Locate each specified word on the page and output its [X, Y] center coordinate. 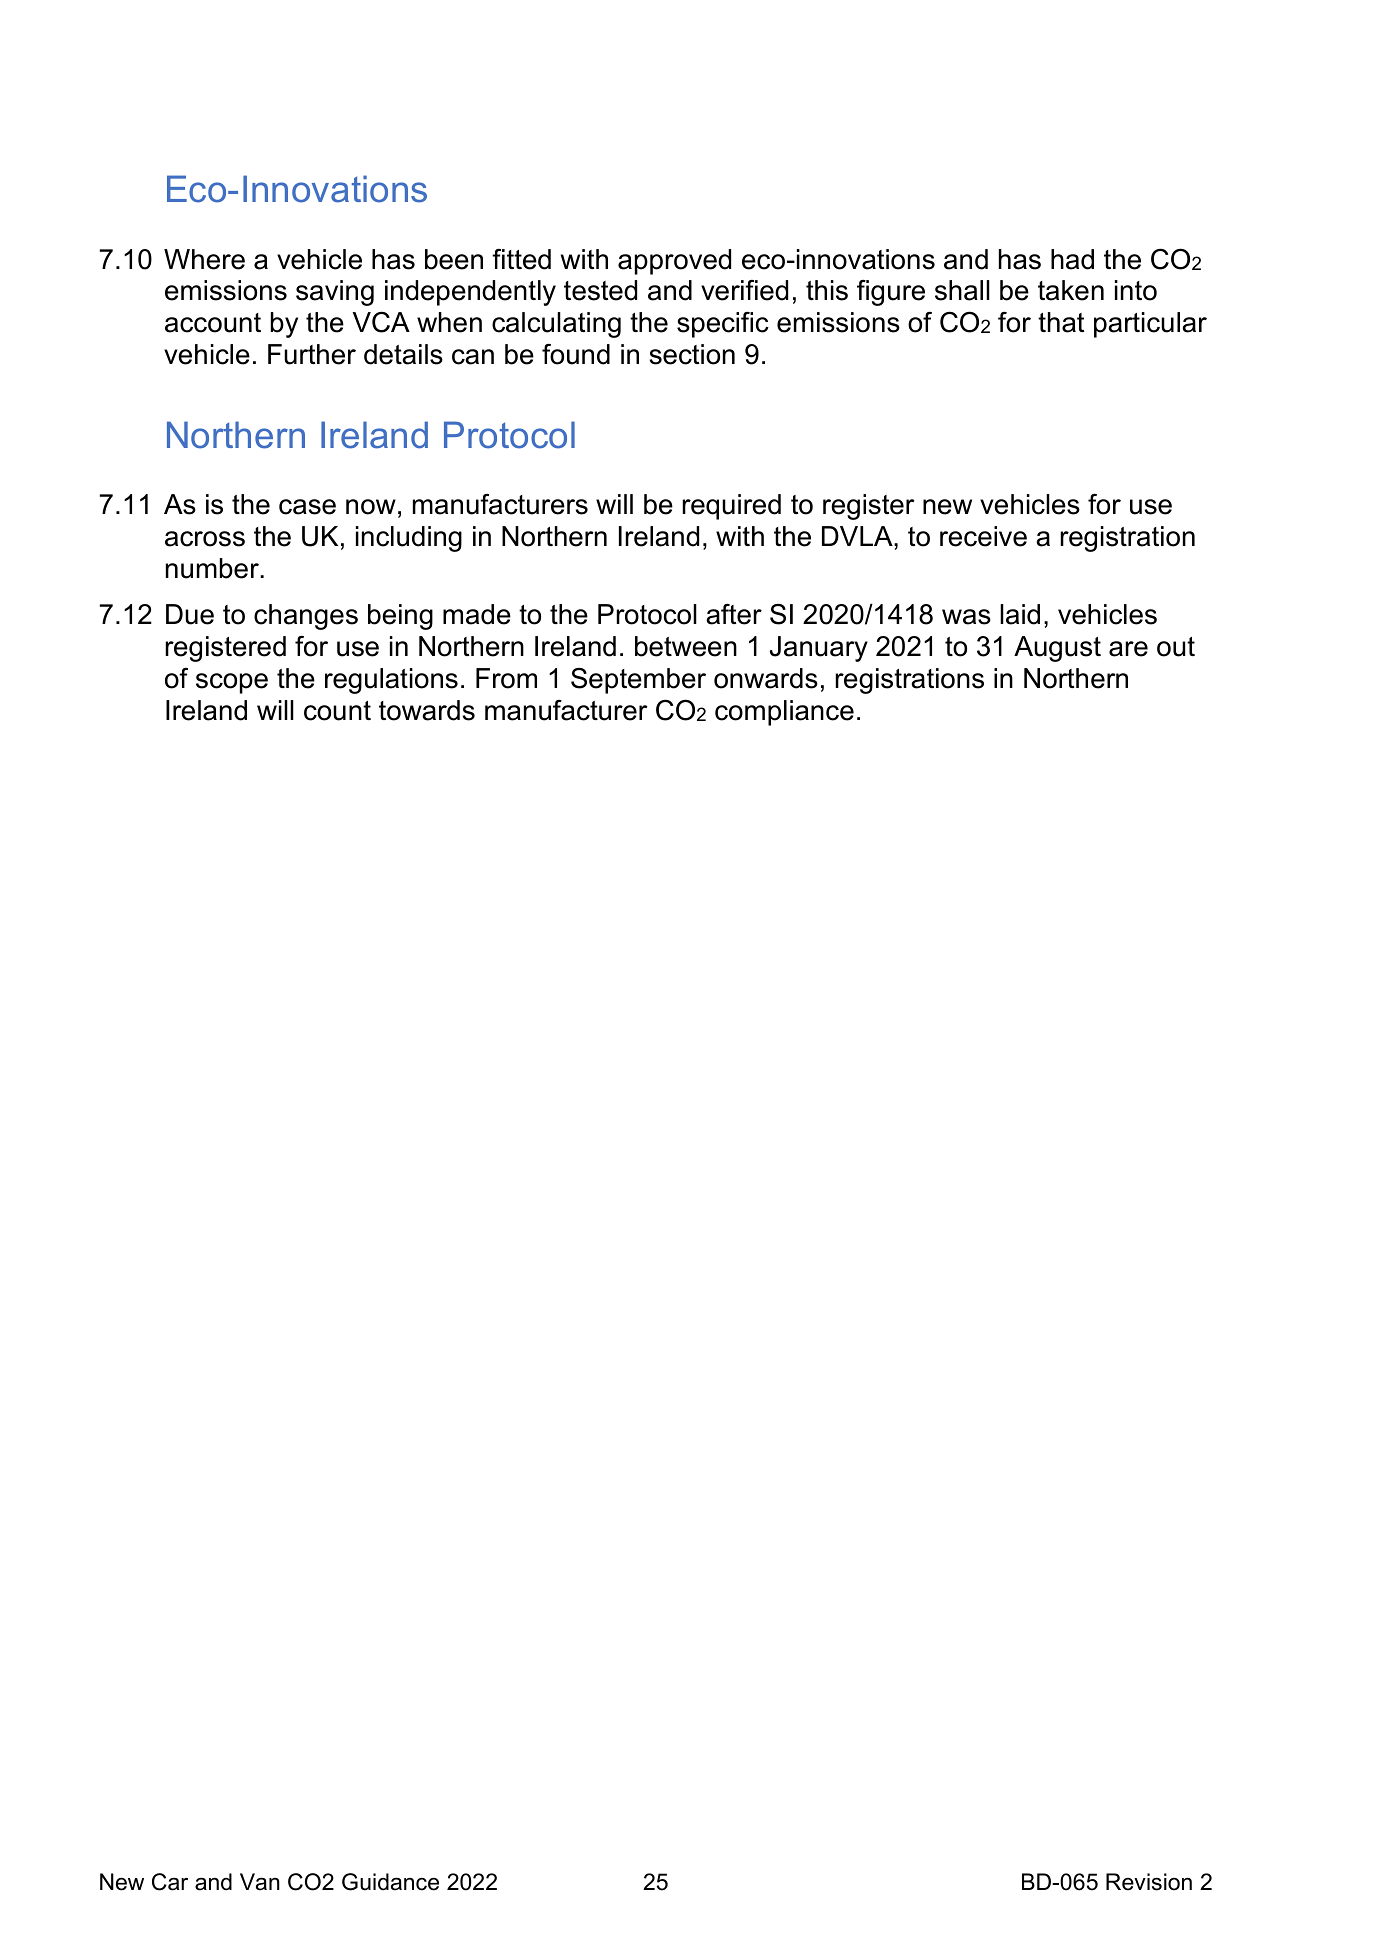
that [1061, 322]
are [1128, 649]
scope [232, 683]
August [1057, 649]
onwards [766, 678]
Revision [1149, 1882]
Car [170, 1882]
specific [723, 325]
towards [427, 710]
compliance [784, 713]
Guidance [390, 1882]
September [638, 681]
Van [260, 1882]
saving [335, 293]
